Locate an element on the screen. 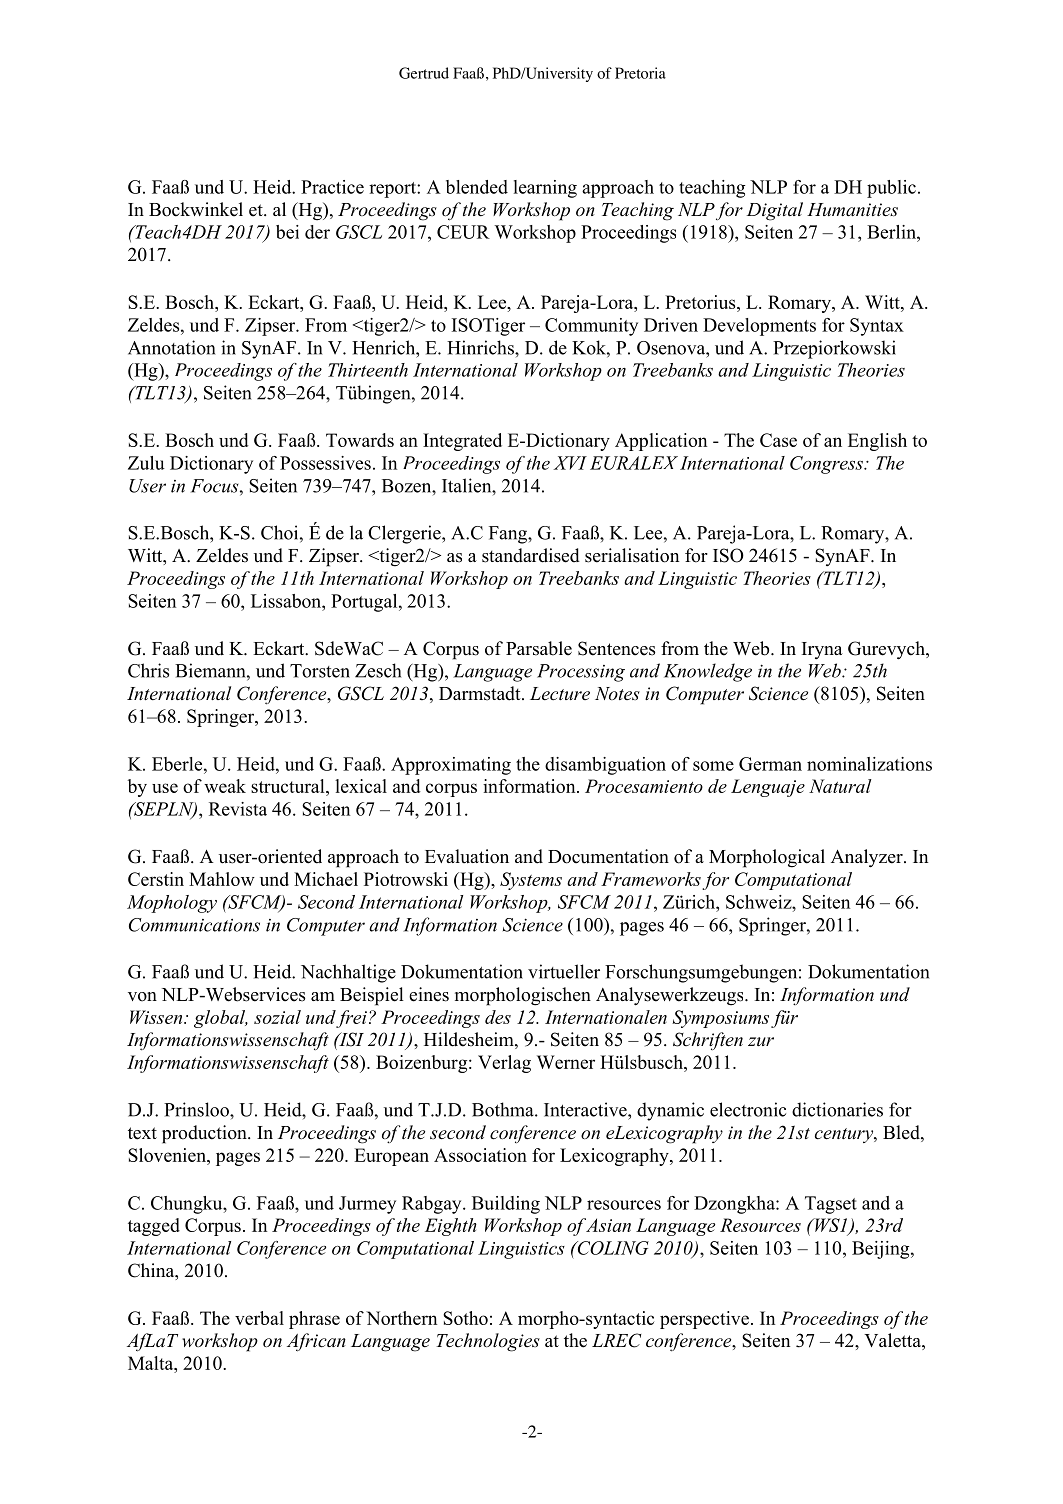  Communications is located at coordinates (194, 925).
